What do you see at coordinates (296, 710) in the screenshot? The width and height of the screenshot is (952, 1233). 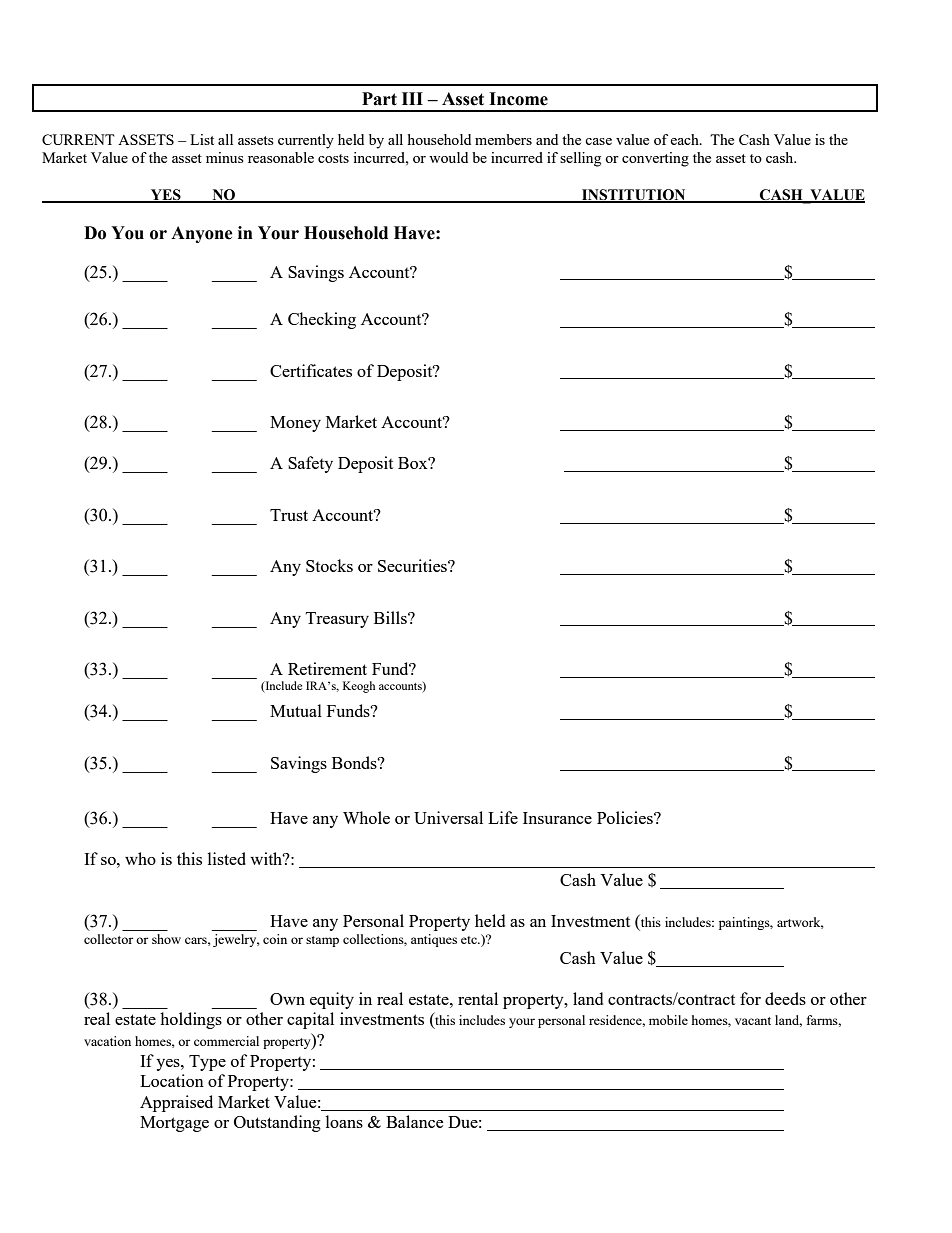 I see `Mutual` at bounding box center [296, 710].
